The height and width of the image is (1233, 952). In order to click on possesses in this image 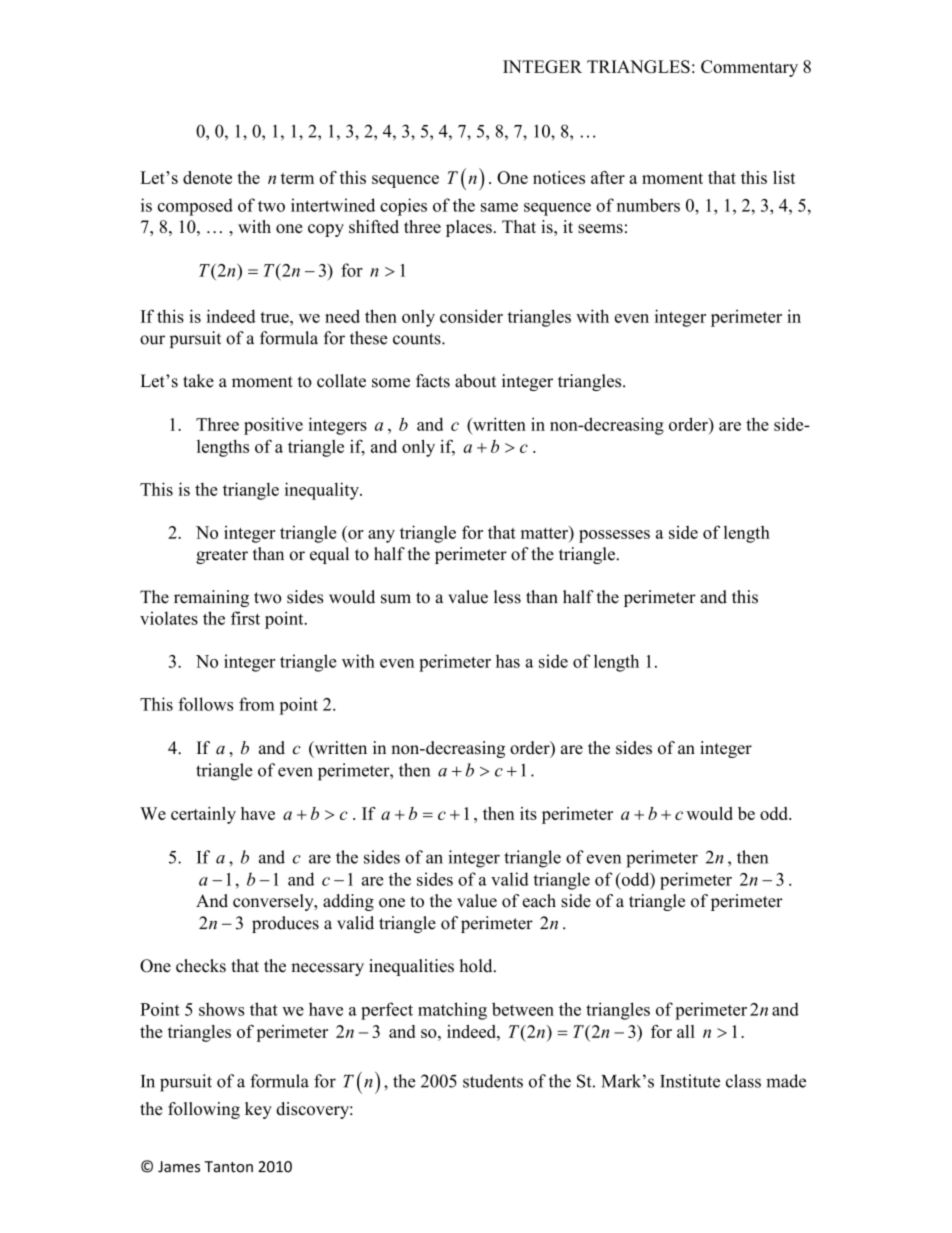, I will do `click(614, 536)`.
